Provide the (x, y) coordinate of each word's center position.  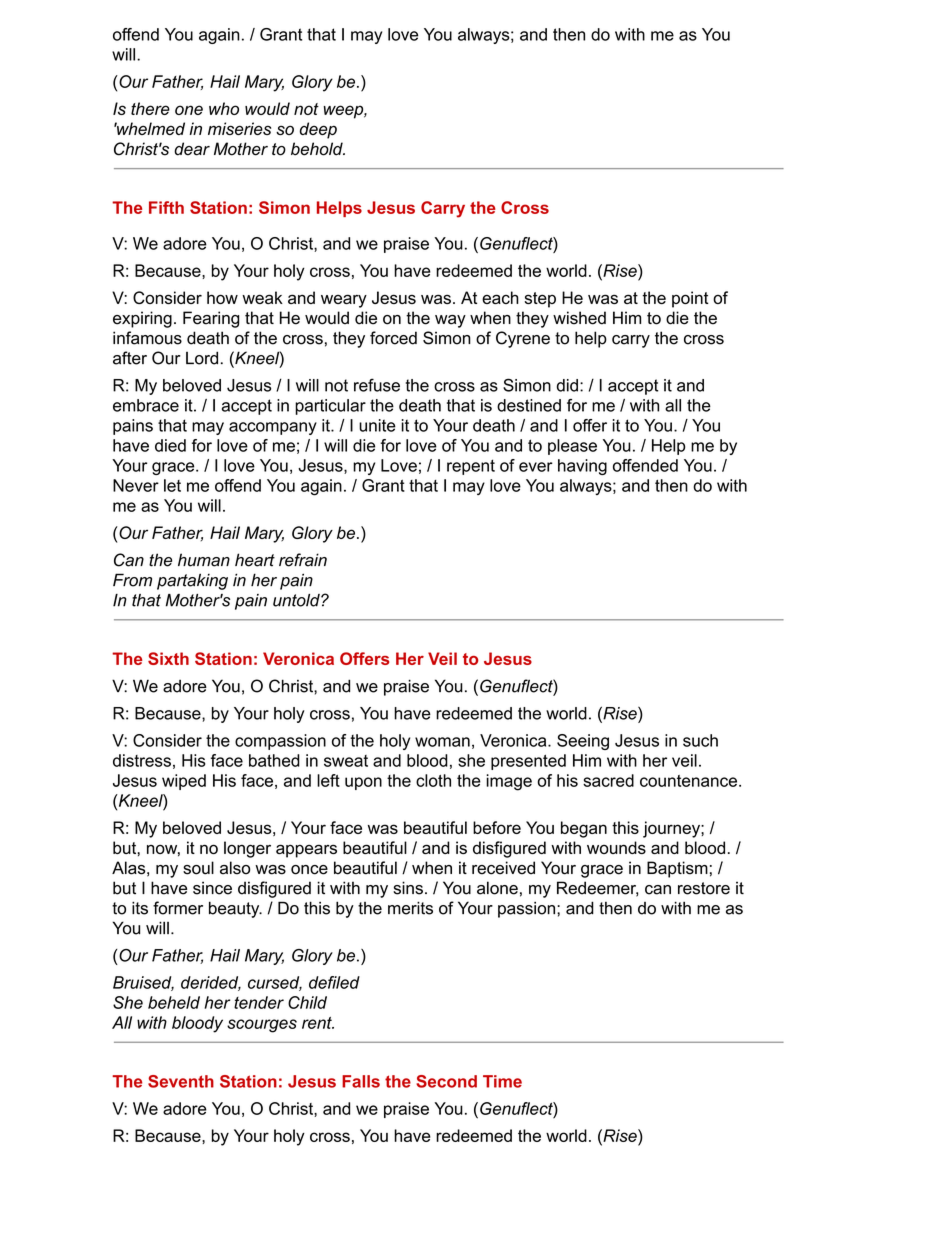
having (582, 467)
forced (393, 338)
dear (192, 149)
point (690, 299)
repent (471, 467)
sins (408, 888)
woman (442, 742)
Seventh (181, 1081)
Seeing (583, 742)
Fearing (211, 319)
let (172, 485)
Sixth (168, 658)
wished (579, 318)
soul (198, 868)
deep (318, 130)
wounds (616, 847)
